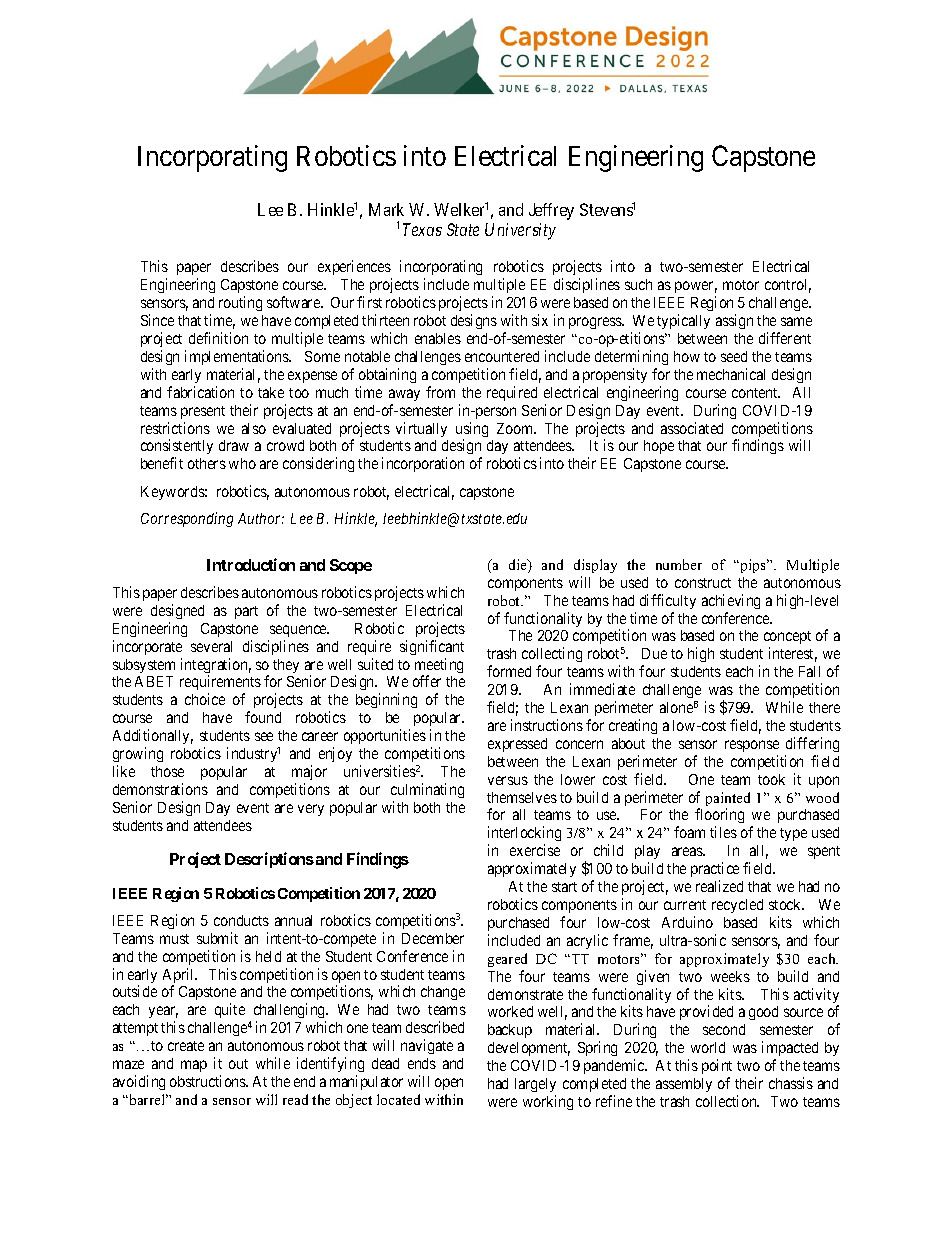 The image size is (952, 1233). Describe the element at coordinates (208, 1081) in the image. I see `obstructions` at that location.
